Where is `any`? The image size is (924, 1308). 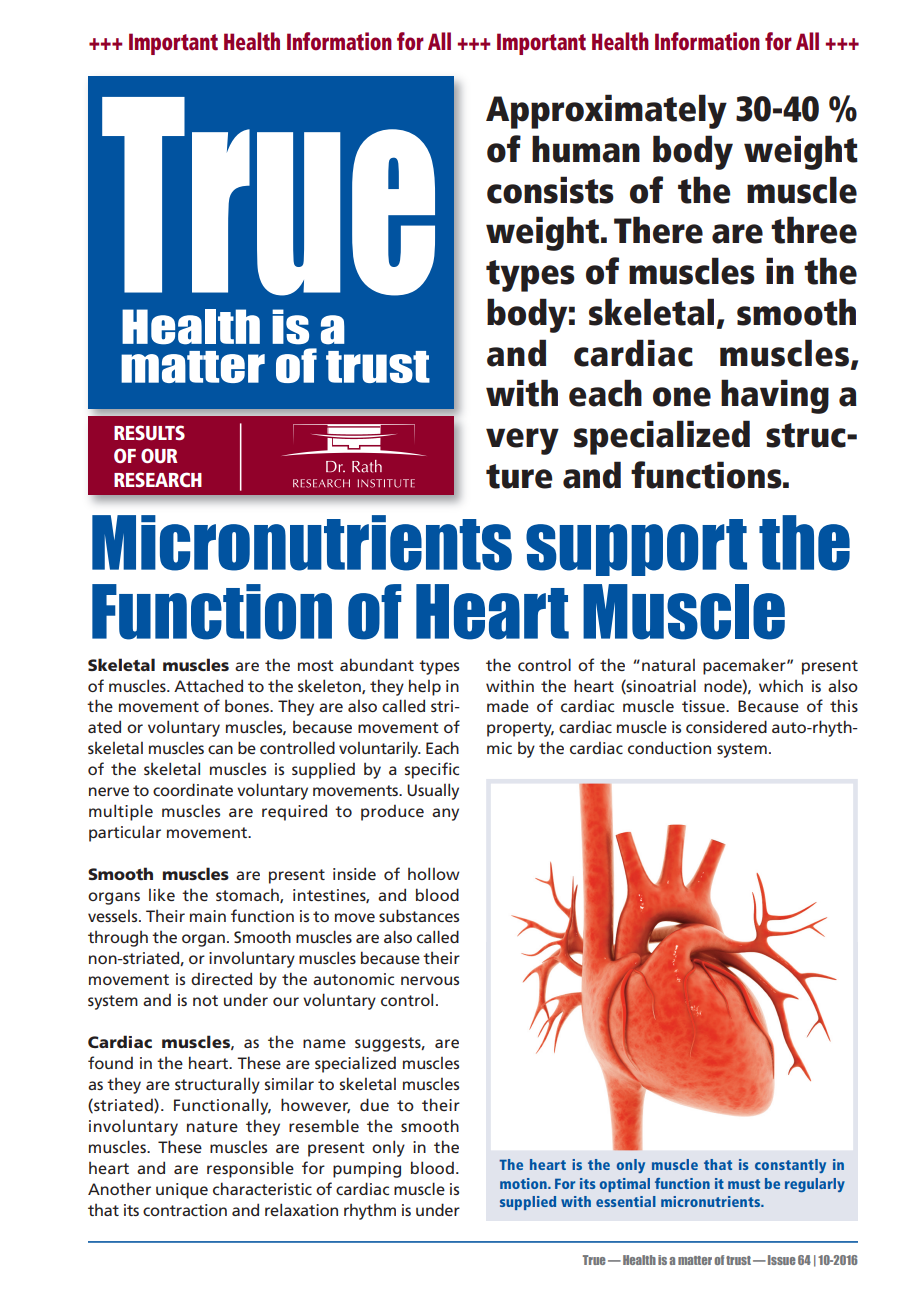
any is located at coordinates (445, 814).
